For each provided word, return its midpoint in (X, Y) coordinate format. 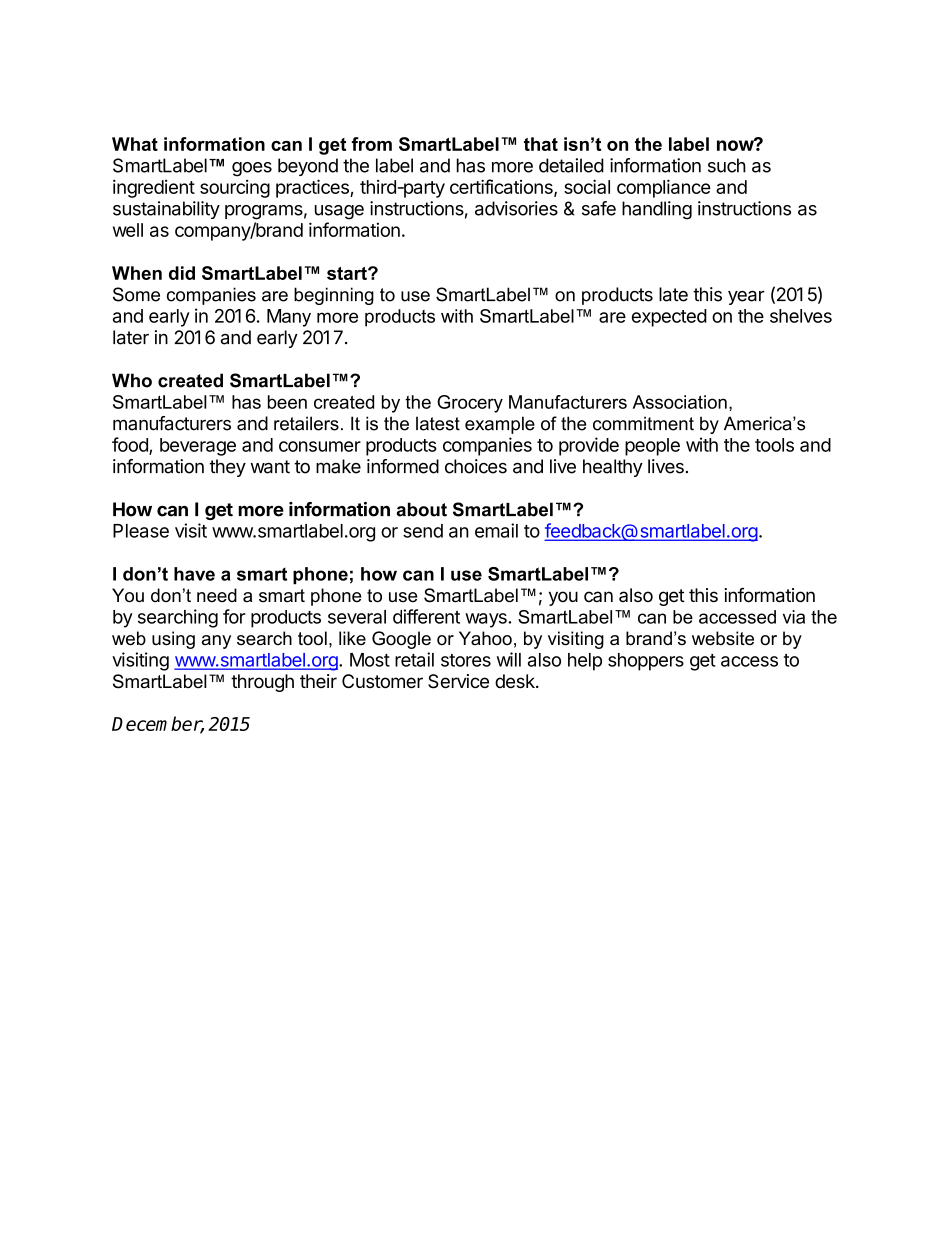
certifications (502, 187)
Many (289, 318)
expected (669, 318)
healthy (613, 468)
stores (466, 660)
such (727, 165)
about (422, 509)
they (227, 468)
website (723, 638)
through (262, 683)
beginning (334, 296)
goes (252, 169)
